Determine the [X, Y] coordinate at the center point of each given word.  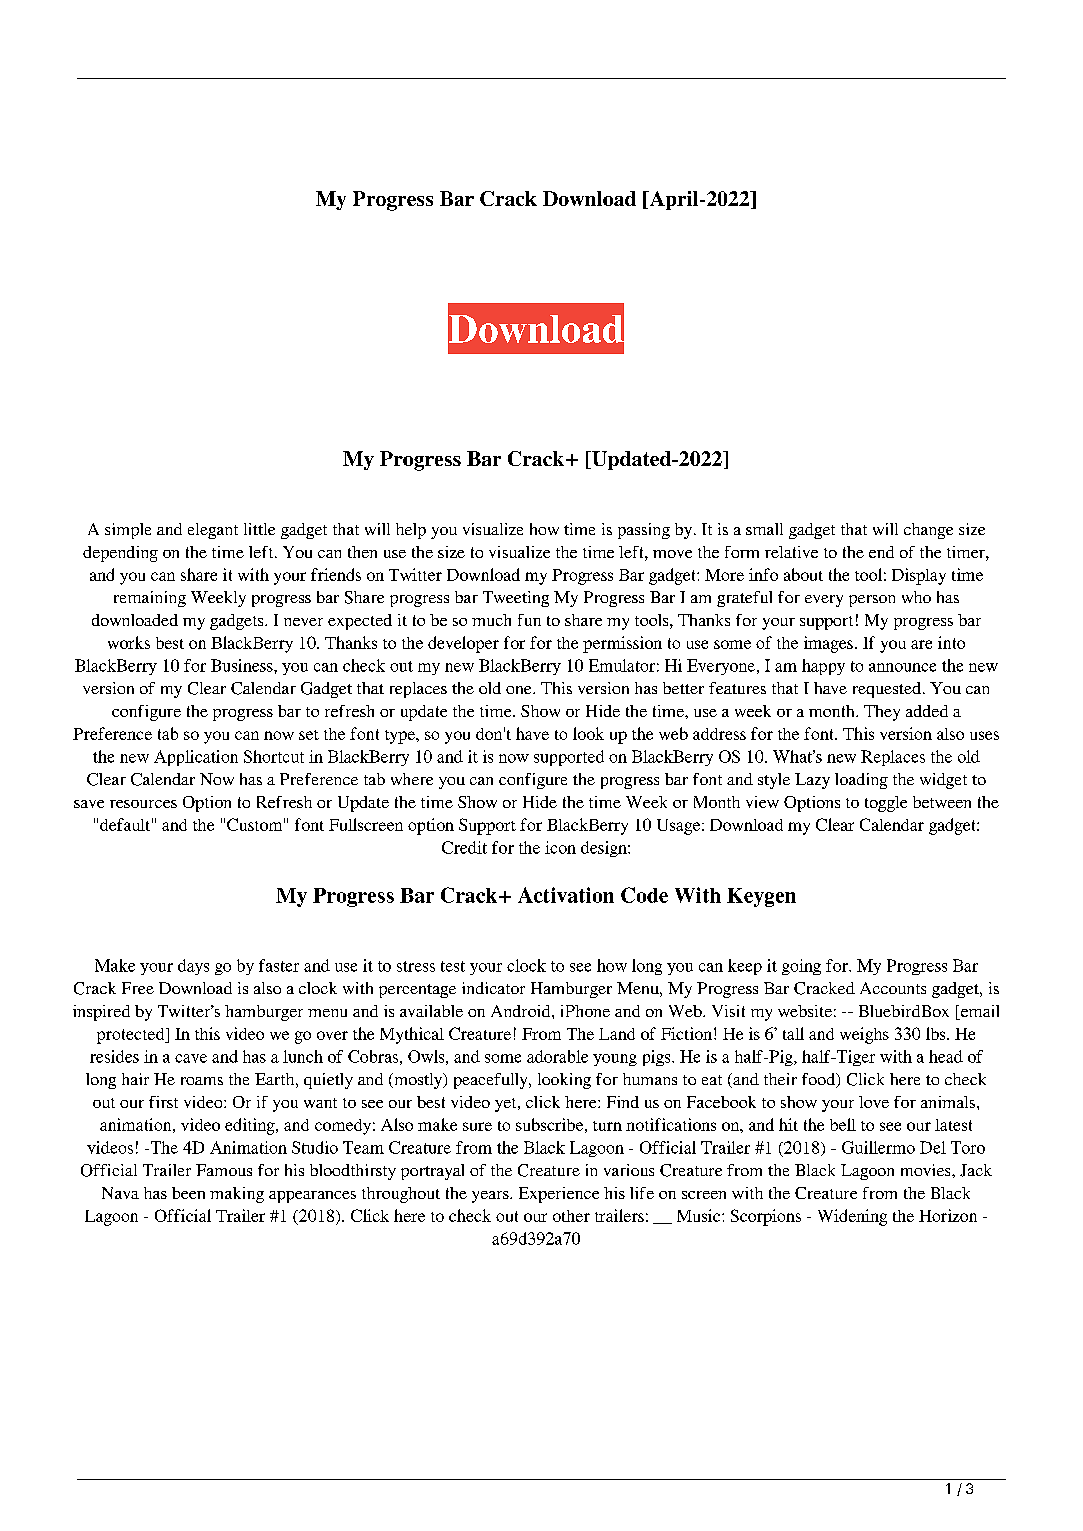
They [882, 713]
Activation [566, 895]
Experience [559, 1195]
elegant [213, 531]
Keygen [761, 897]
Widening [852, 1217]
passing [644, 531]
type [401, 737]
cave [191, 1058]
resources [143, 804]
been [188, 1193]
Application [196, 758]
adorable [557, 1056]
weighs [864, 1035]
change [928, 531]
